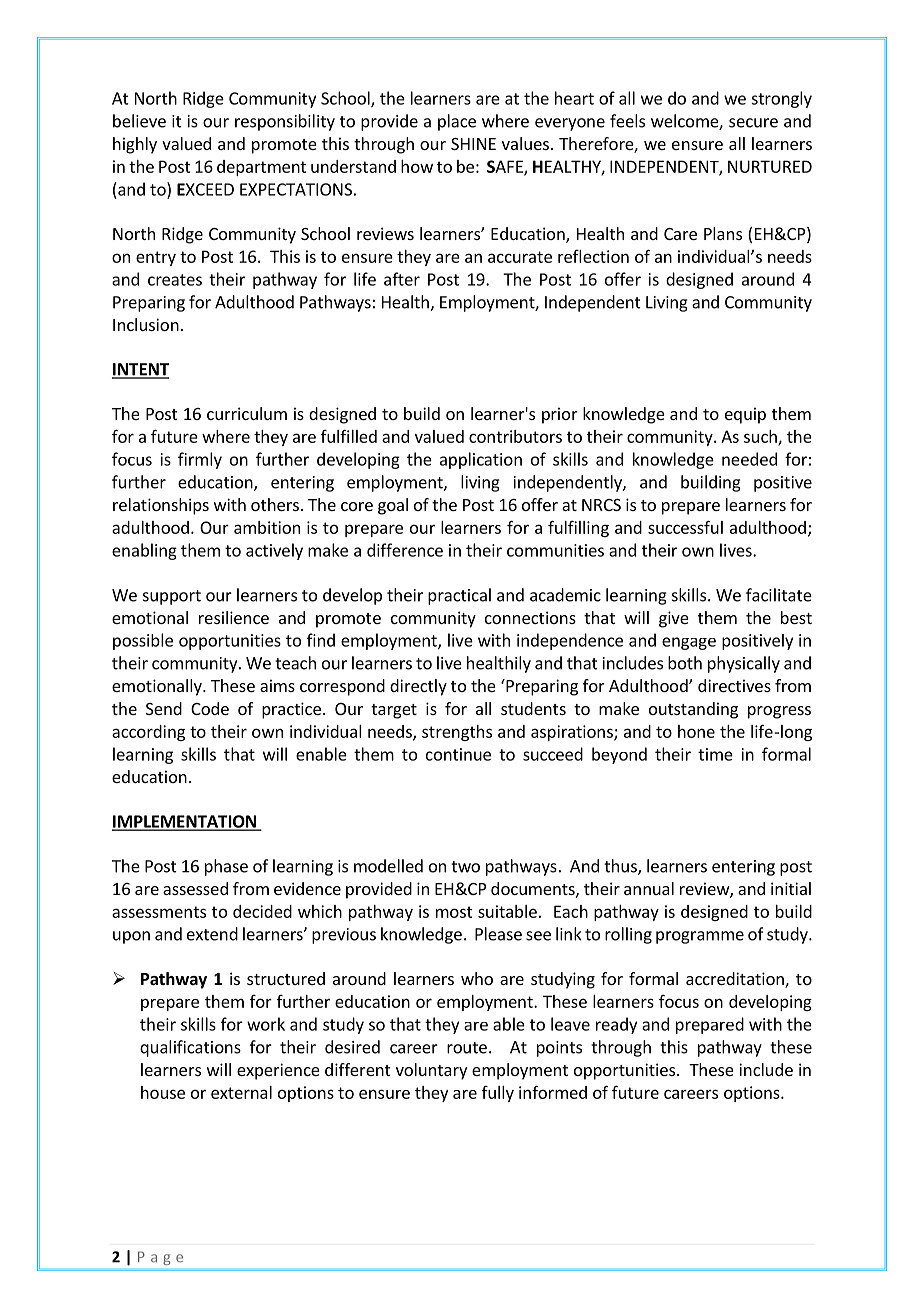  I want to click on secure, so click(753, 123).
